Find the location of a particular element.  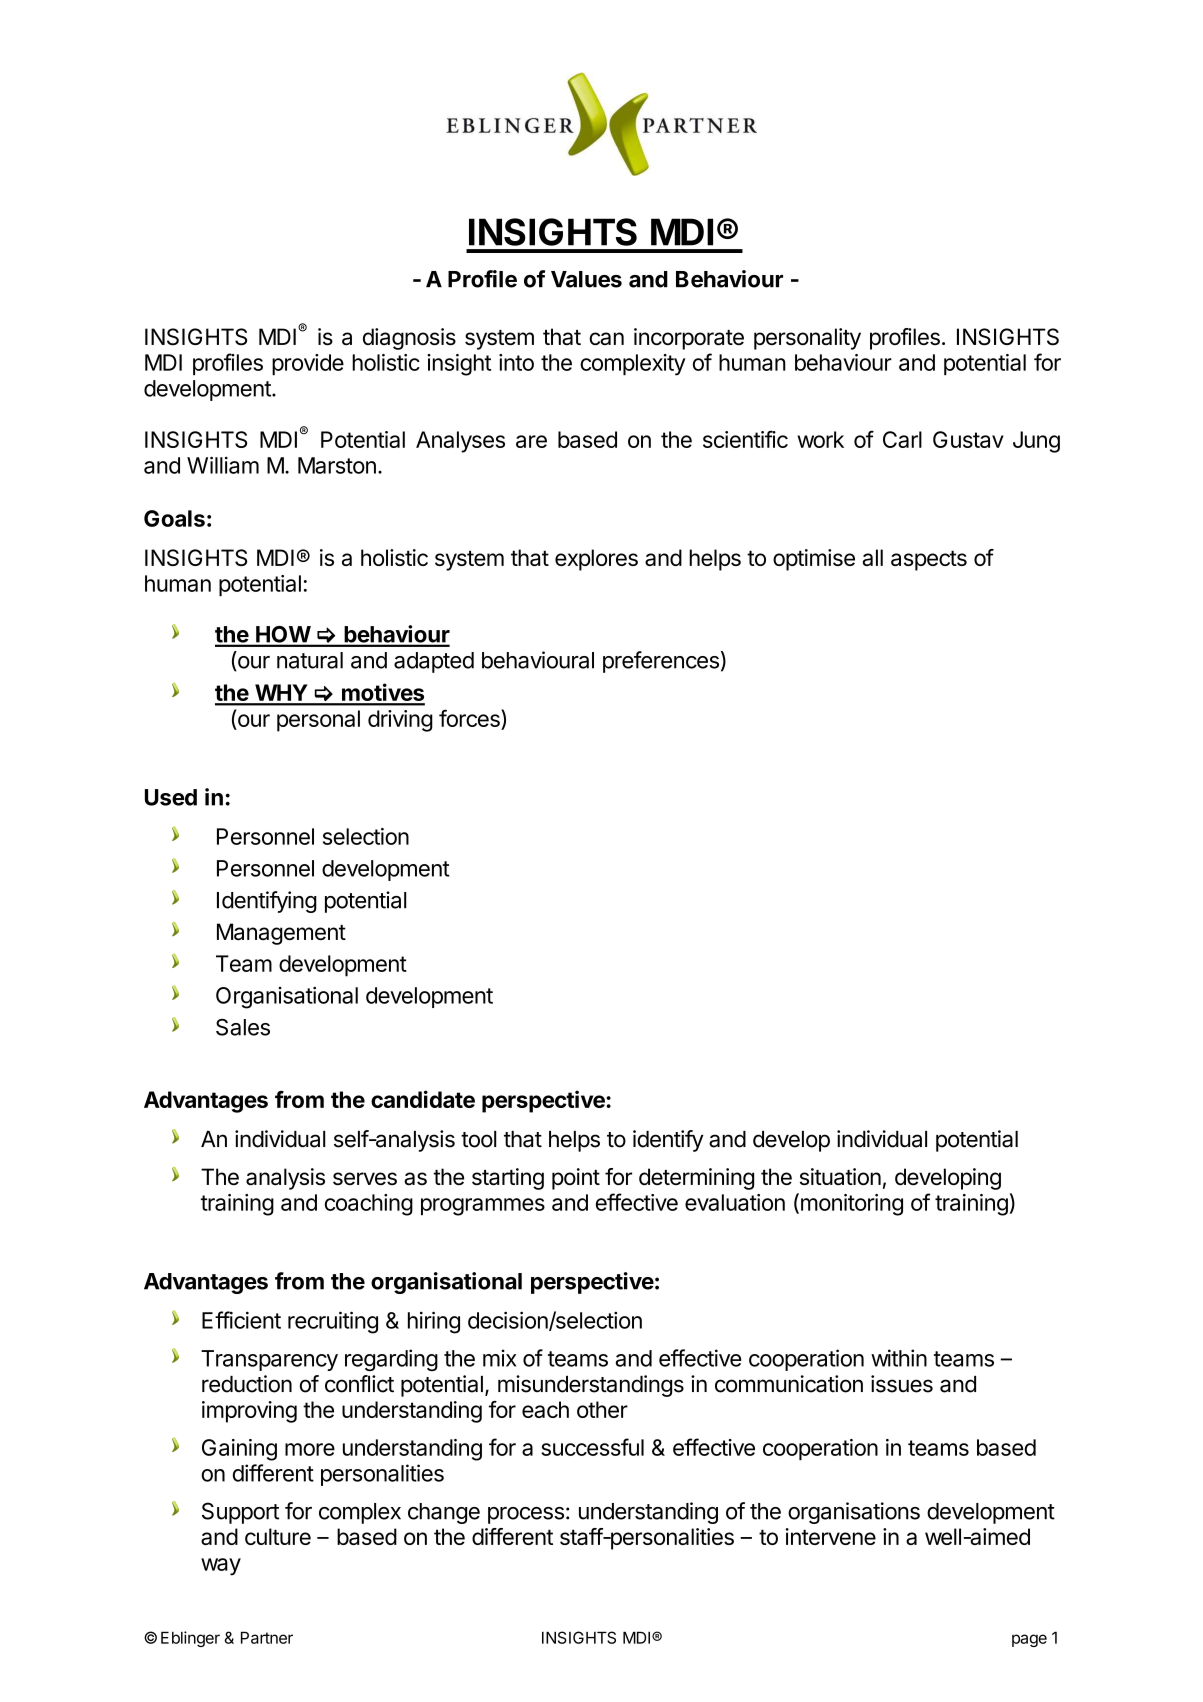

aspects is located at coordinates (929, 560).
